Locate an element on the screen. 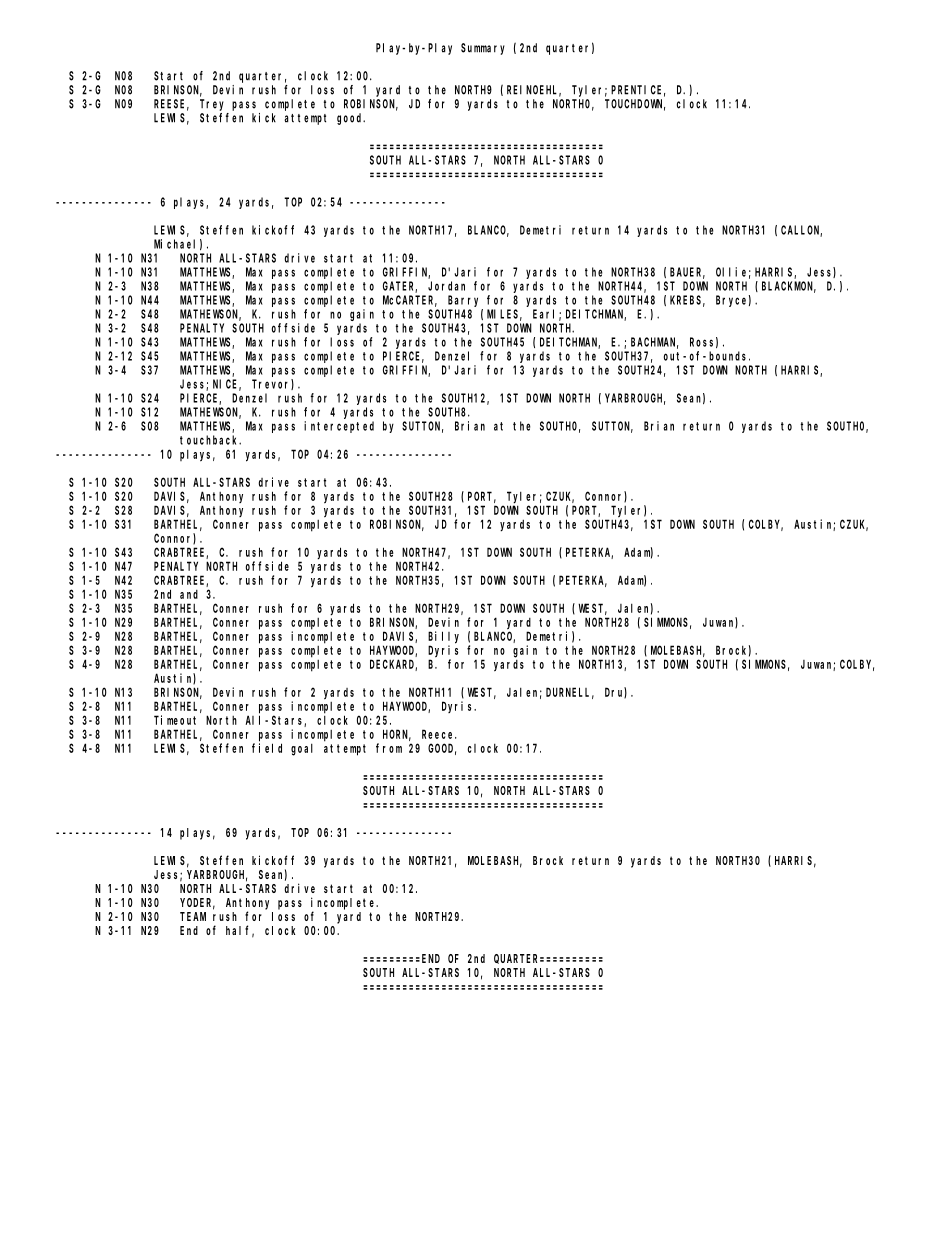 Image resolution: width=952 pixels, height=1233 pixels. Billy is located at coordinates (443, 637).
